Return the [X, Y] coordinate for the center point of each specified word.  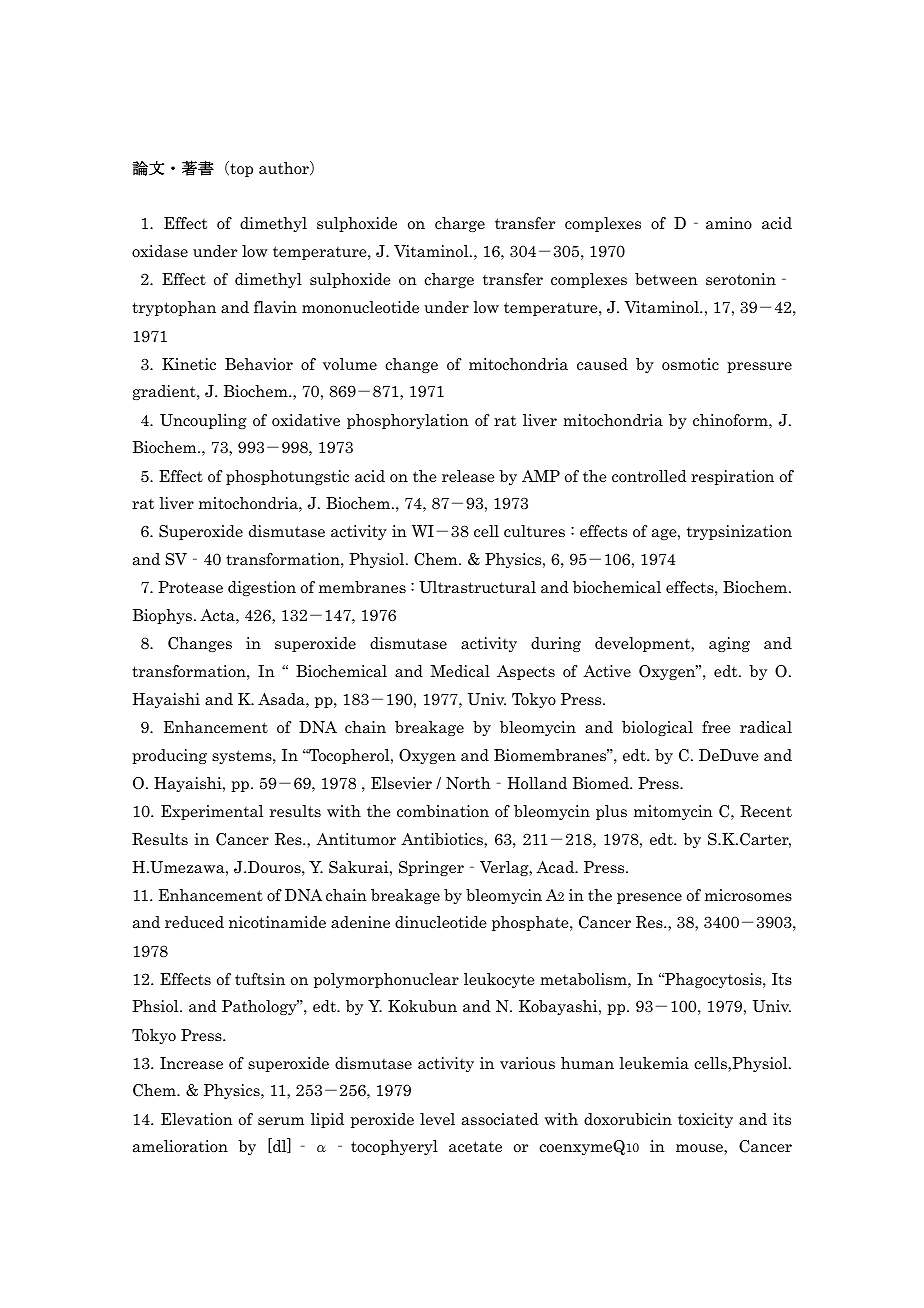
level [437, 1119]
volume [350, 364]
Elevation [197, 1119]
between [666, 279]
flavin [275, 307]
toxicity [705, 1120]
